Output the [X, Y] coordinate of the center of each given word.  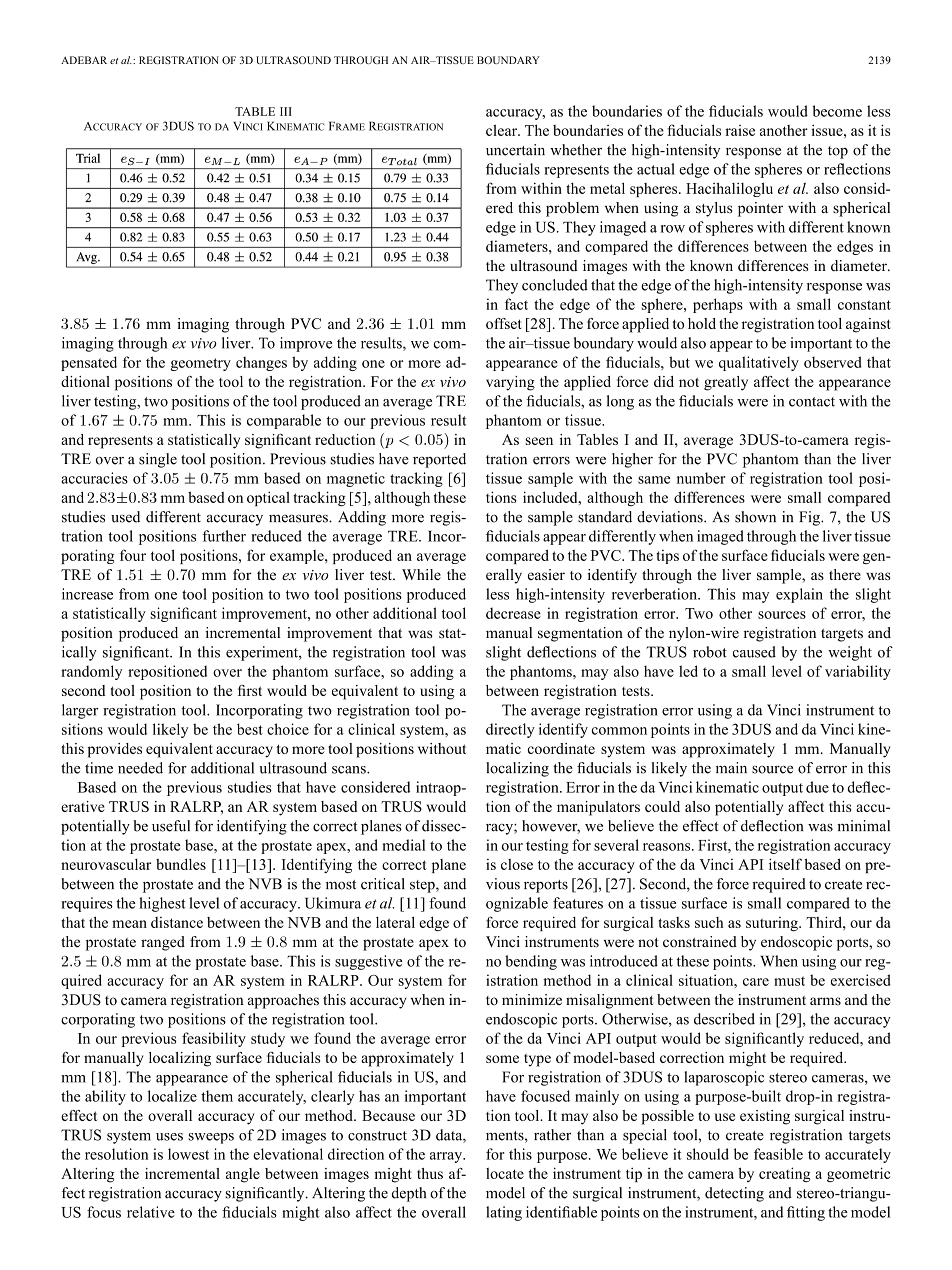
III [286, 111]
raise [740, 130]
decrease [513, 613]
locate [505, 1173]
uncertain [515, 150]
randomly [91, 672]
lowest [188, 1154]
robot [710, 652]
